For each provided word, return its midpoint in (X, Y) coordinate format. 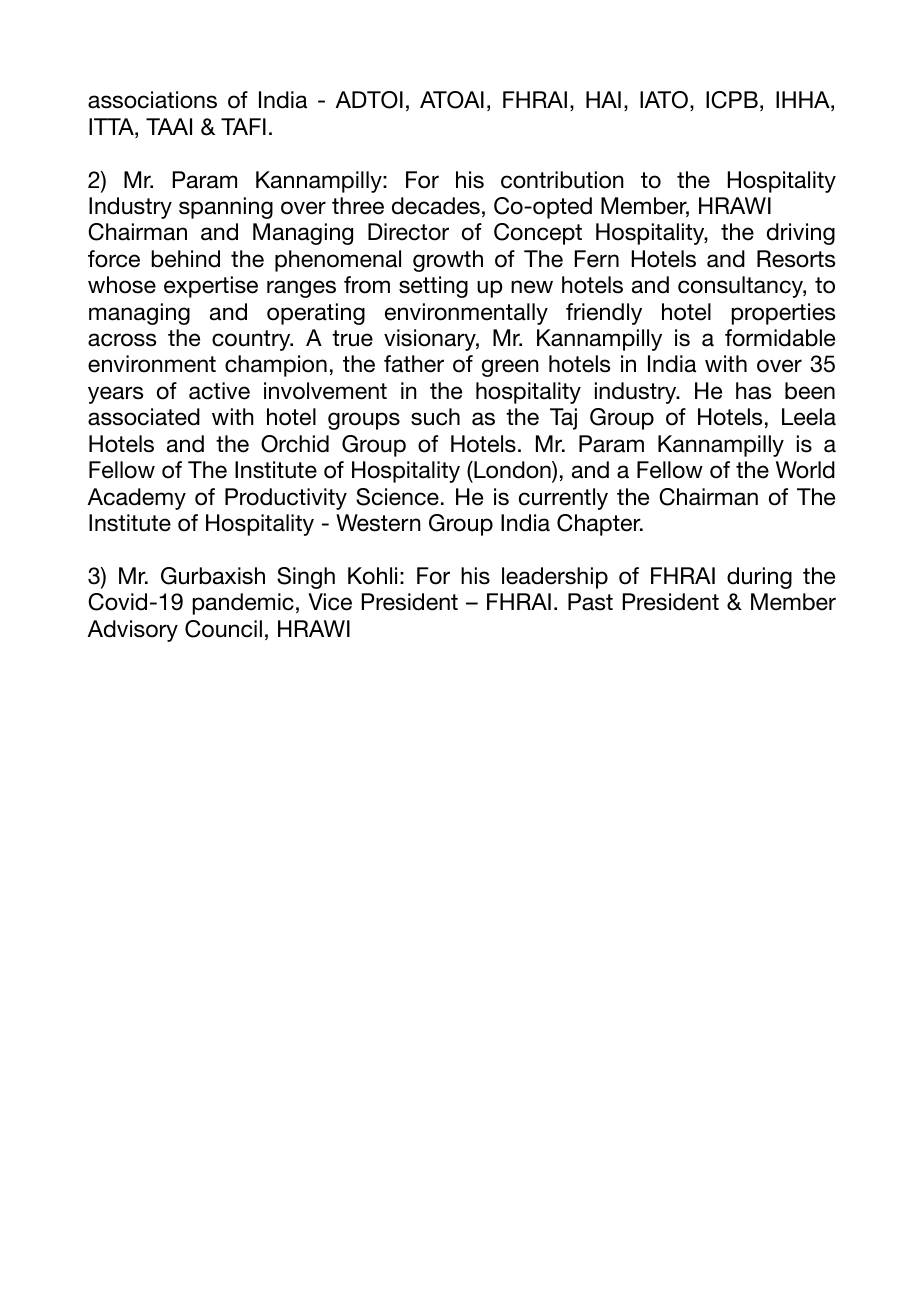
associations (152, 100)
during (759, 578)
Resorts (796, 259)
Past (590, 602)
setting (433, 287)
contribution (562, 180)
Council (223, 629)
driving (801, 234)
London (512, 470)
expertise (211, 287)
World (805, 470)
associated (144, 417)
